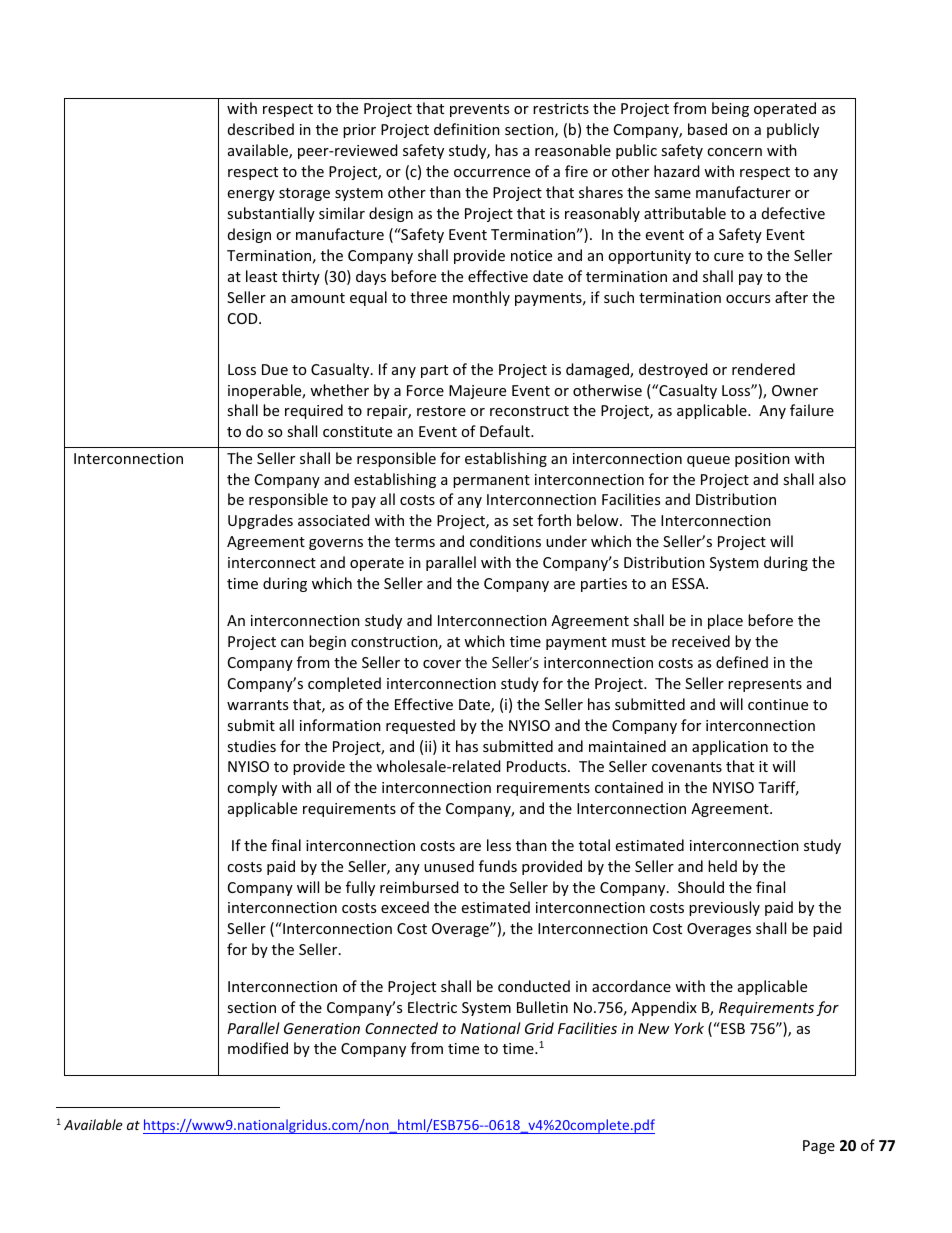 Image resolution: width=952 pixels, height=1233 pixels. I want to click on held, so click(722, 866).
